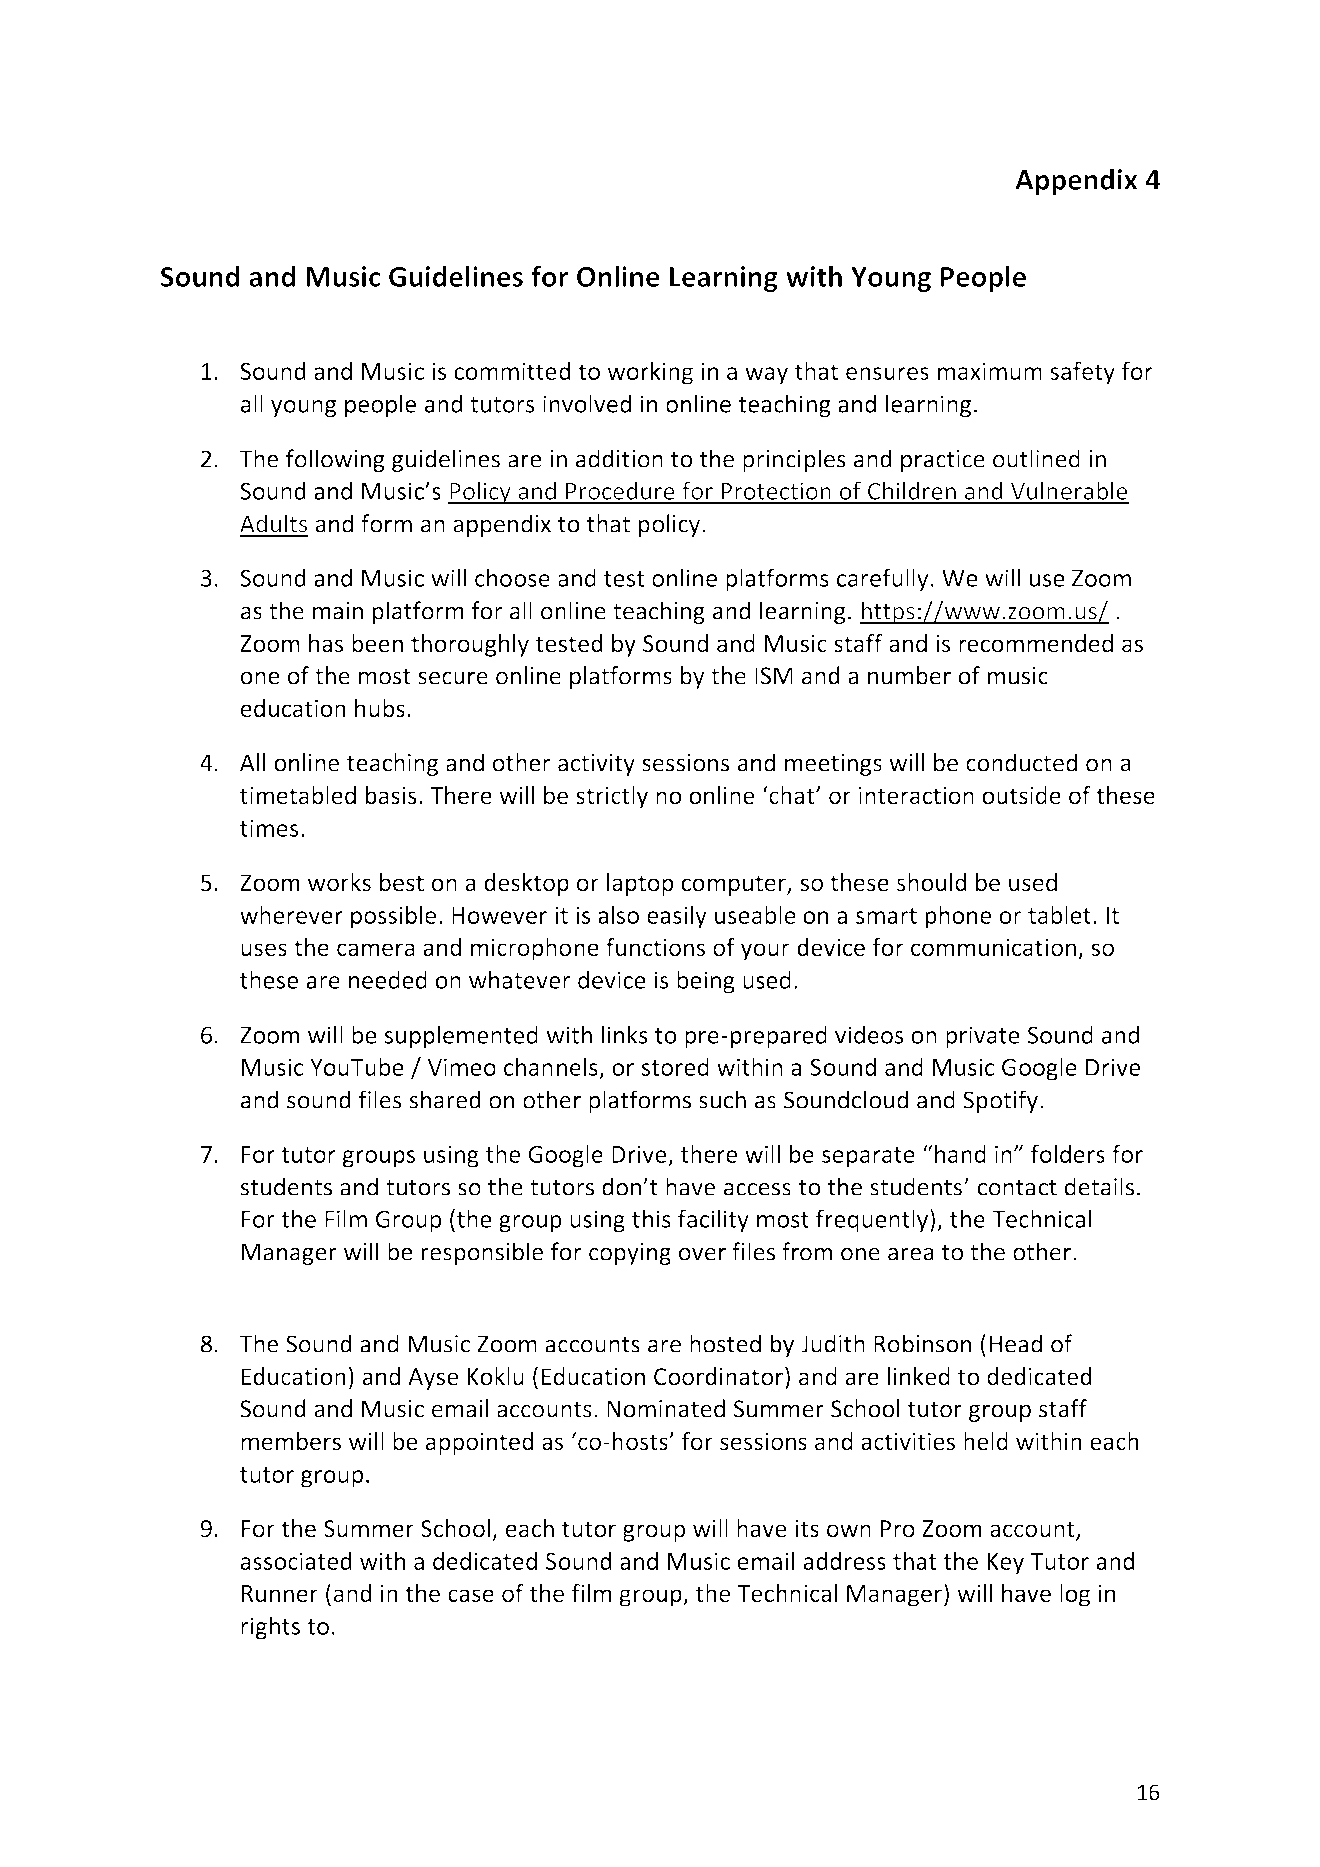  Describe the element at coordinates (990, 371) in the page. I see `maximum` at that location.
